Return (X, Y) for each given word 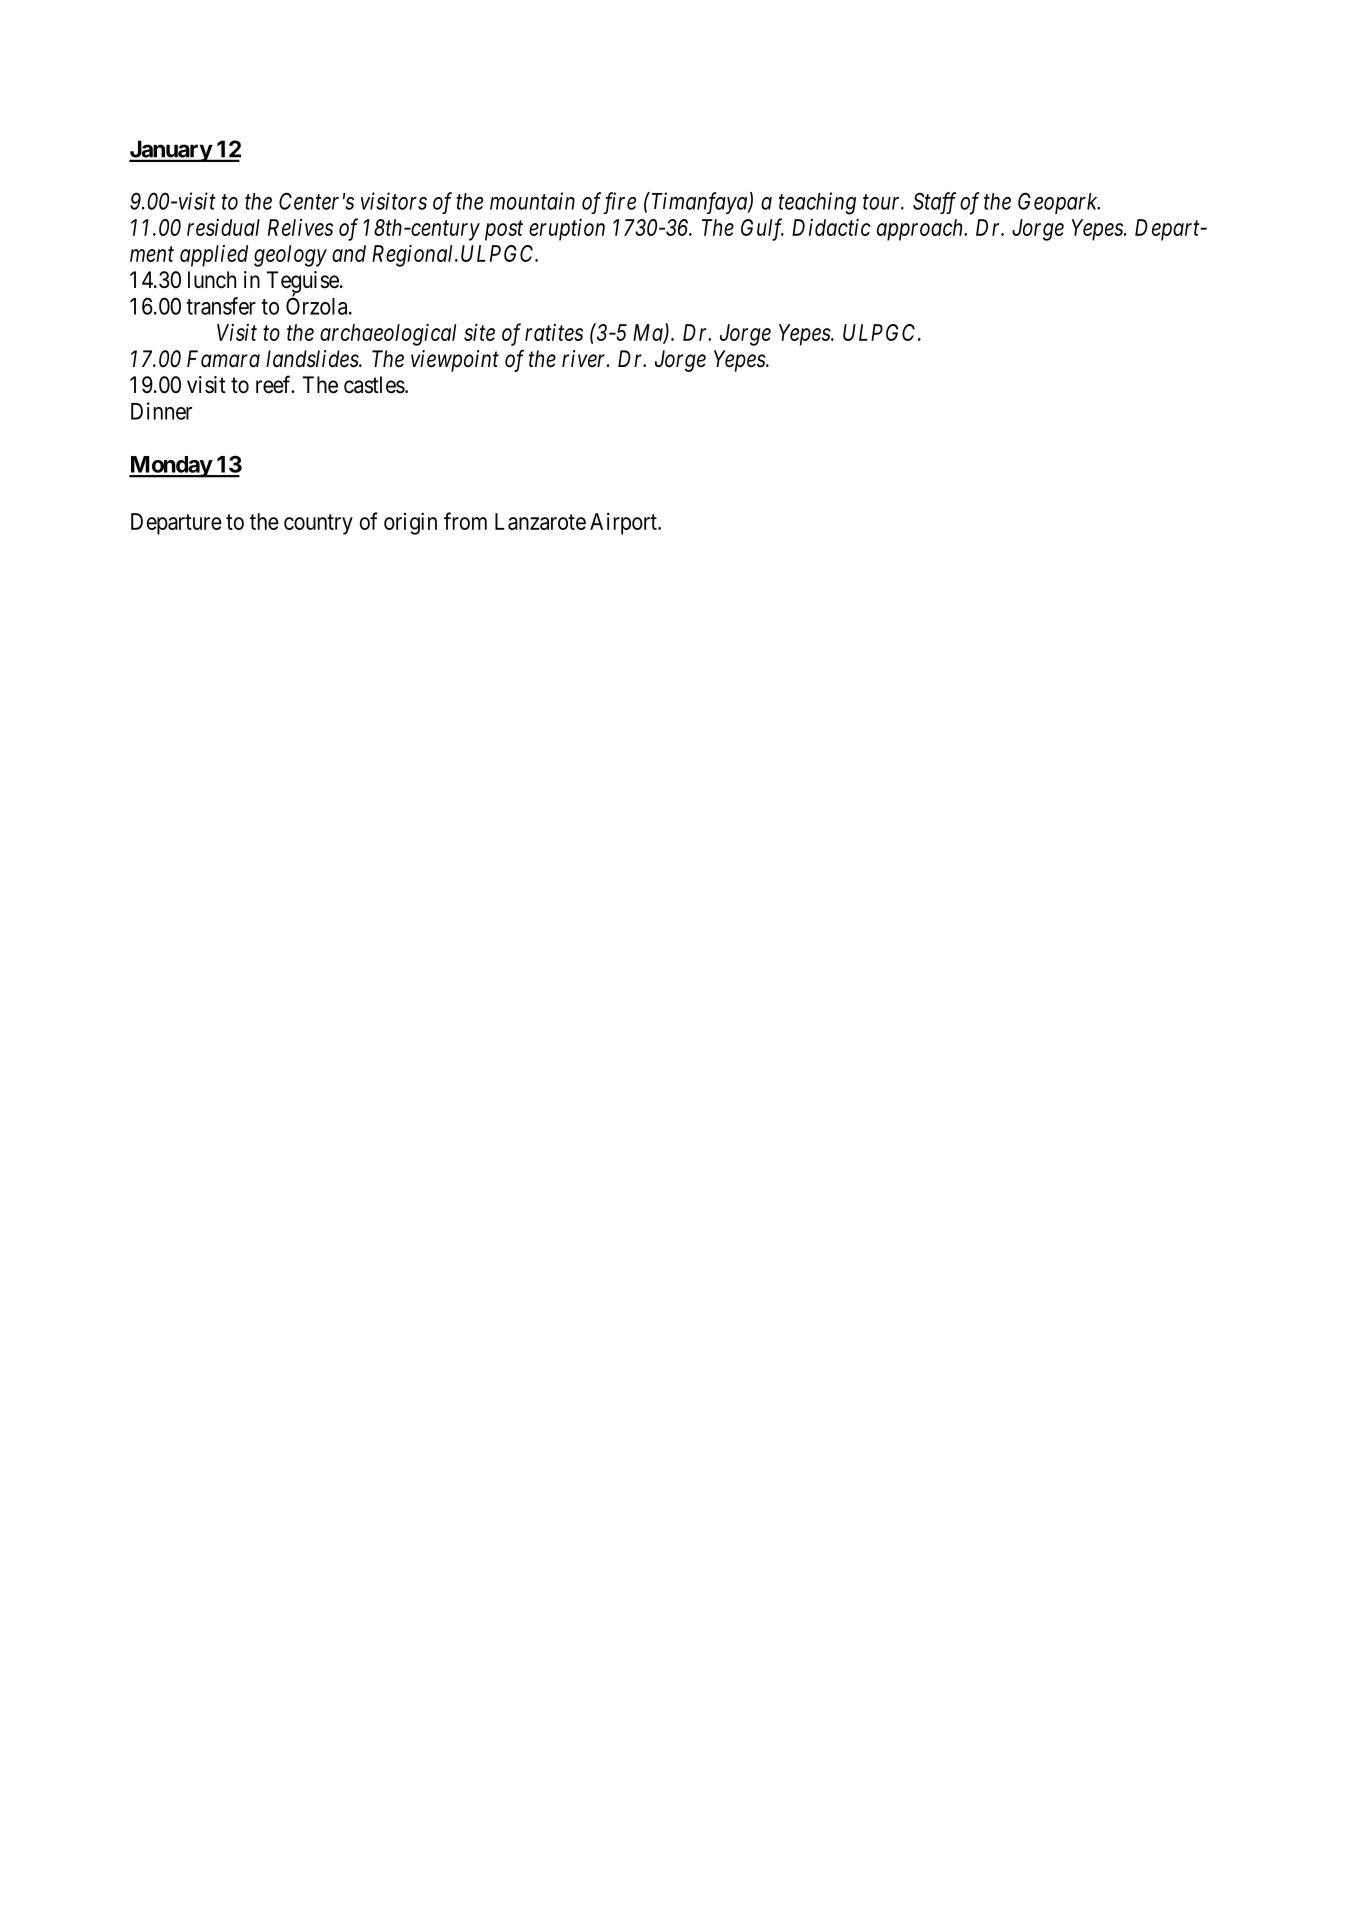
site (479, 332)
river (585, 358)
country (318, 524)
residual (223, 227)
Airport (624, 523)
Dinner (161, 411)
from (465, 521)
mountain (532, 201)
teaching (817, 203)
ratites (554, 332)
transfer (221, 306)
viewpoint (455, 361)
